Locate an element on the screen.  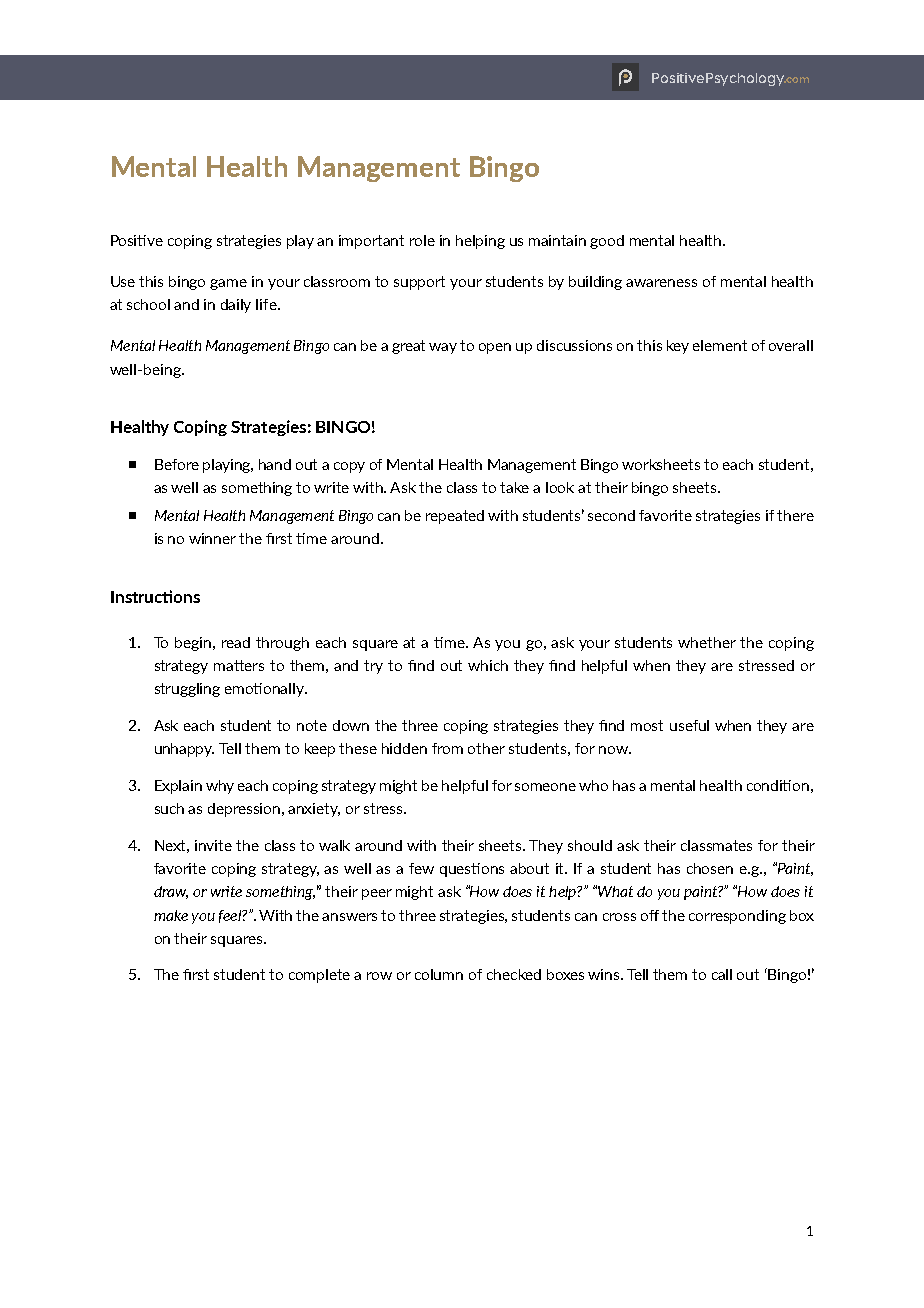
hand is located at coordinates (275, 464).
